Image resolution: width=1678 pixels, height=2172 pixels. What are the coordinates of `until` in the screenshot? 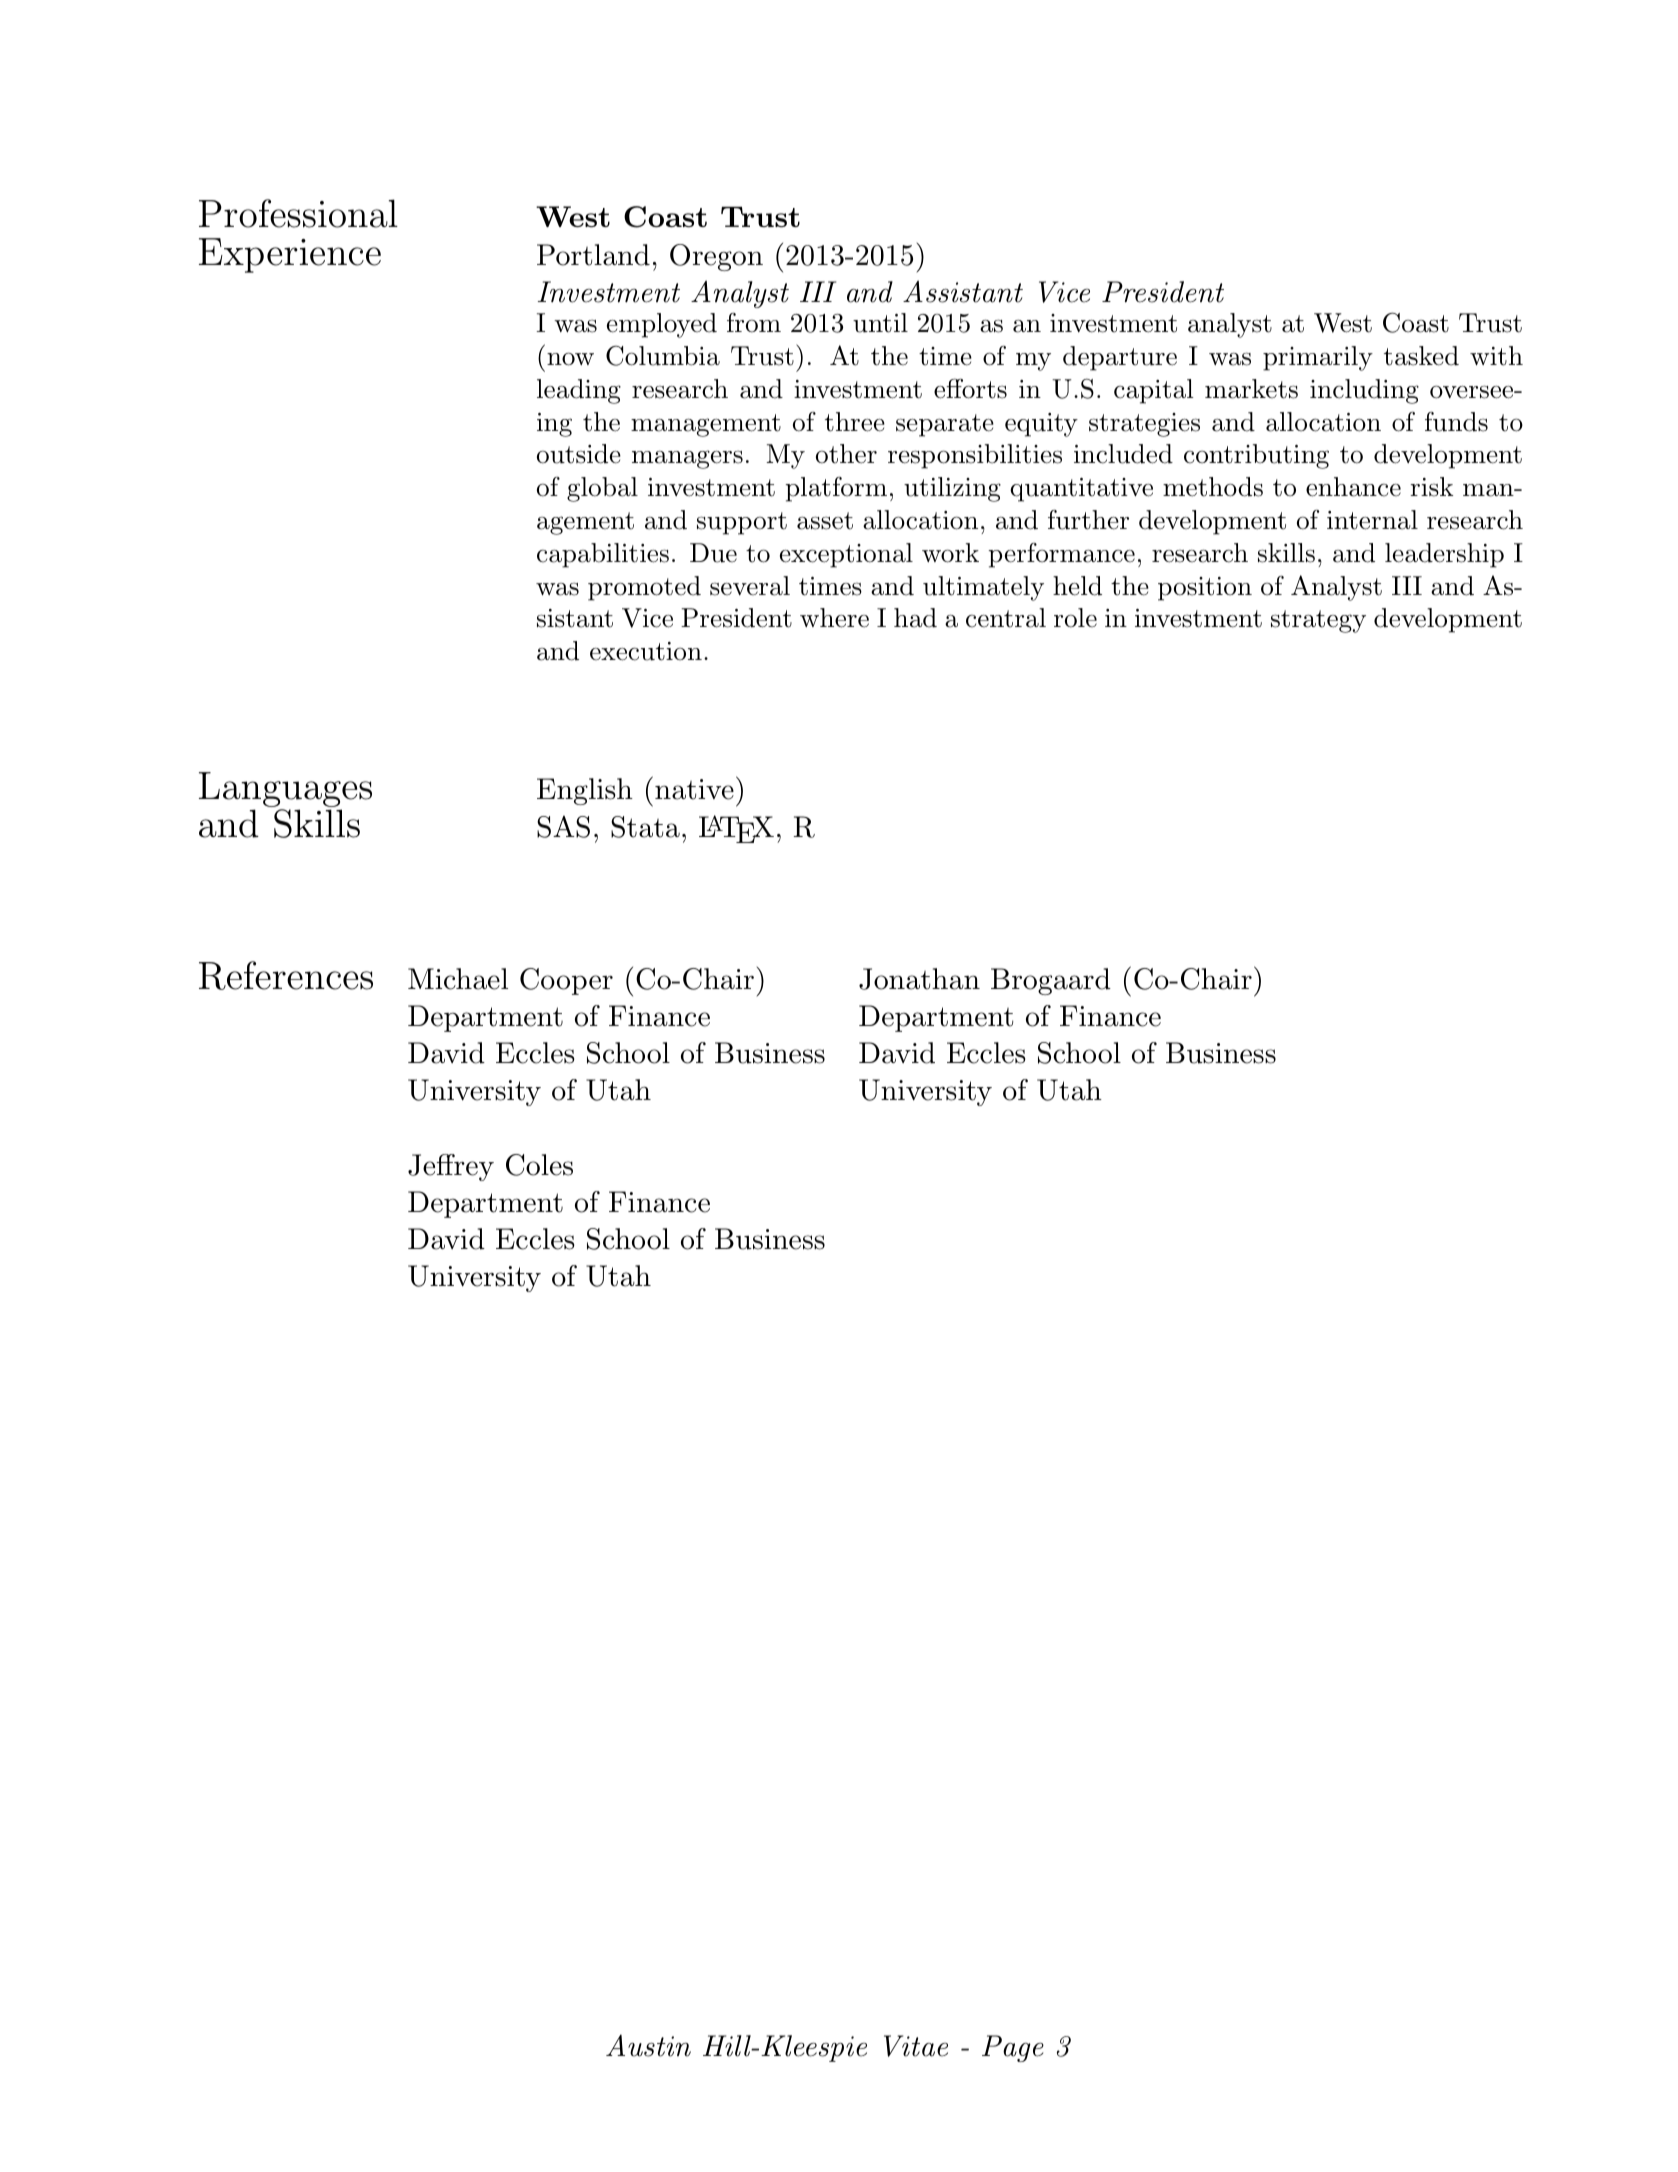 It's located at (880, 323).
